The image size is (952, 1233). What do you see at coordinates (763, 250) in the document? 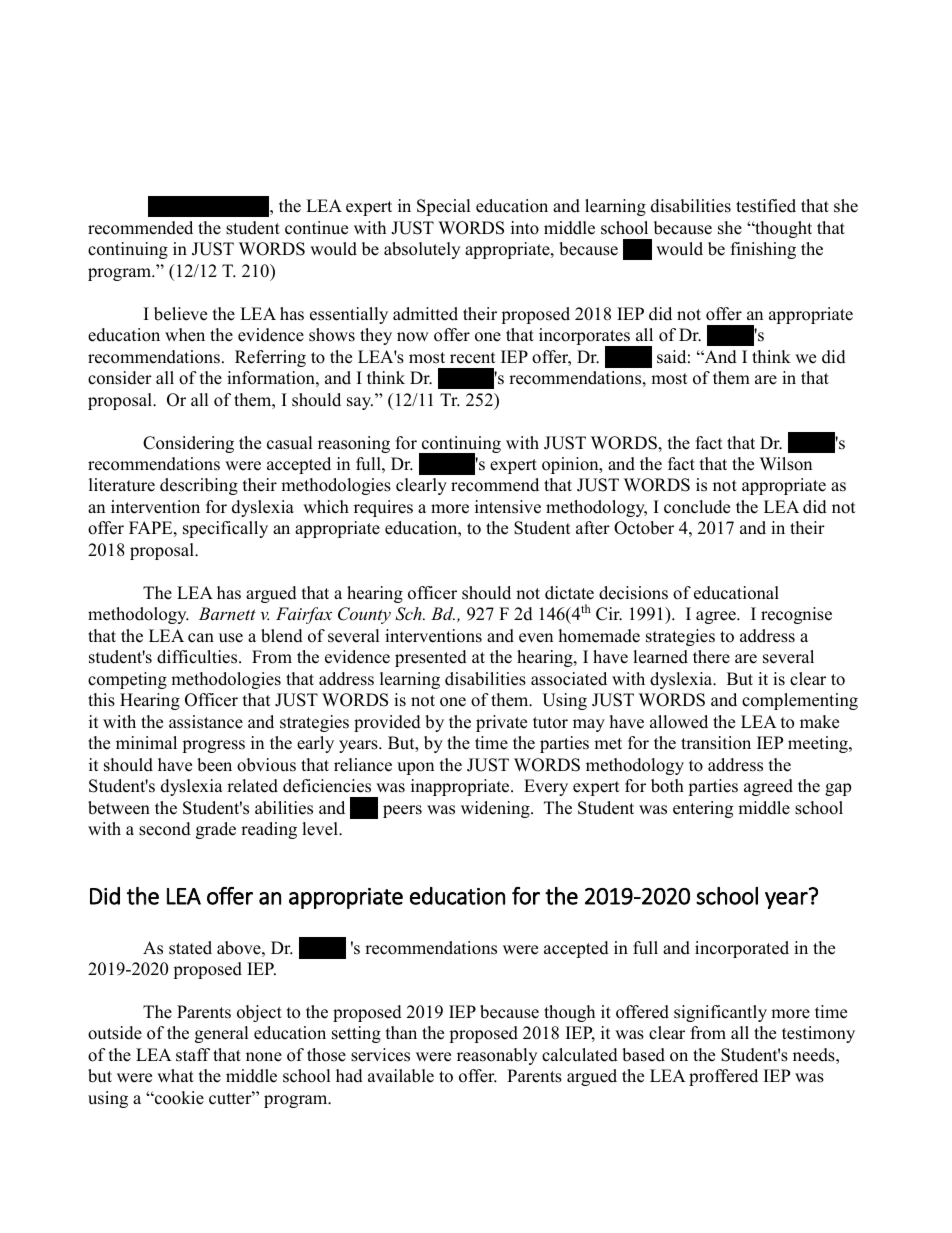
I see `finishing` at bounding box center [763, 250].
